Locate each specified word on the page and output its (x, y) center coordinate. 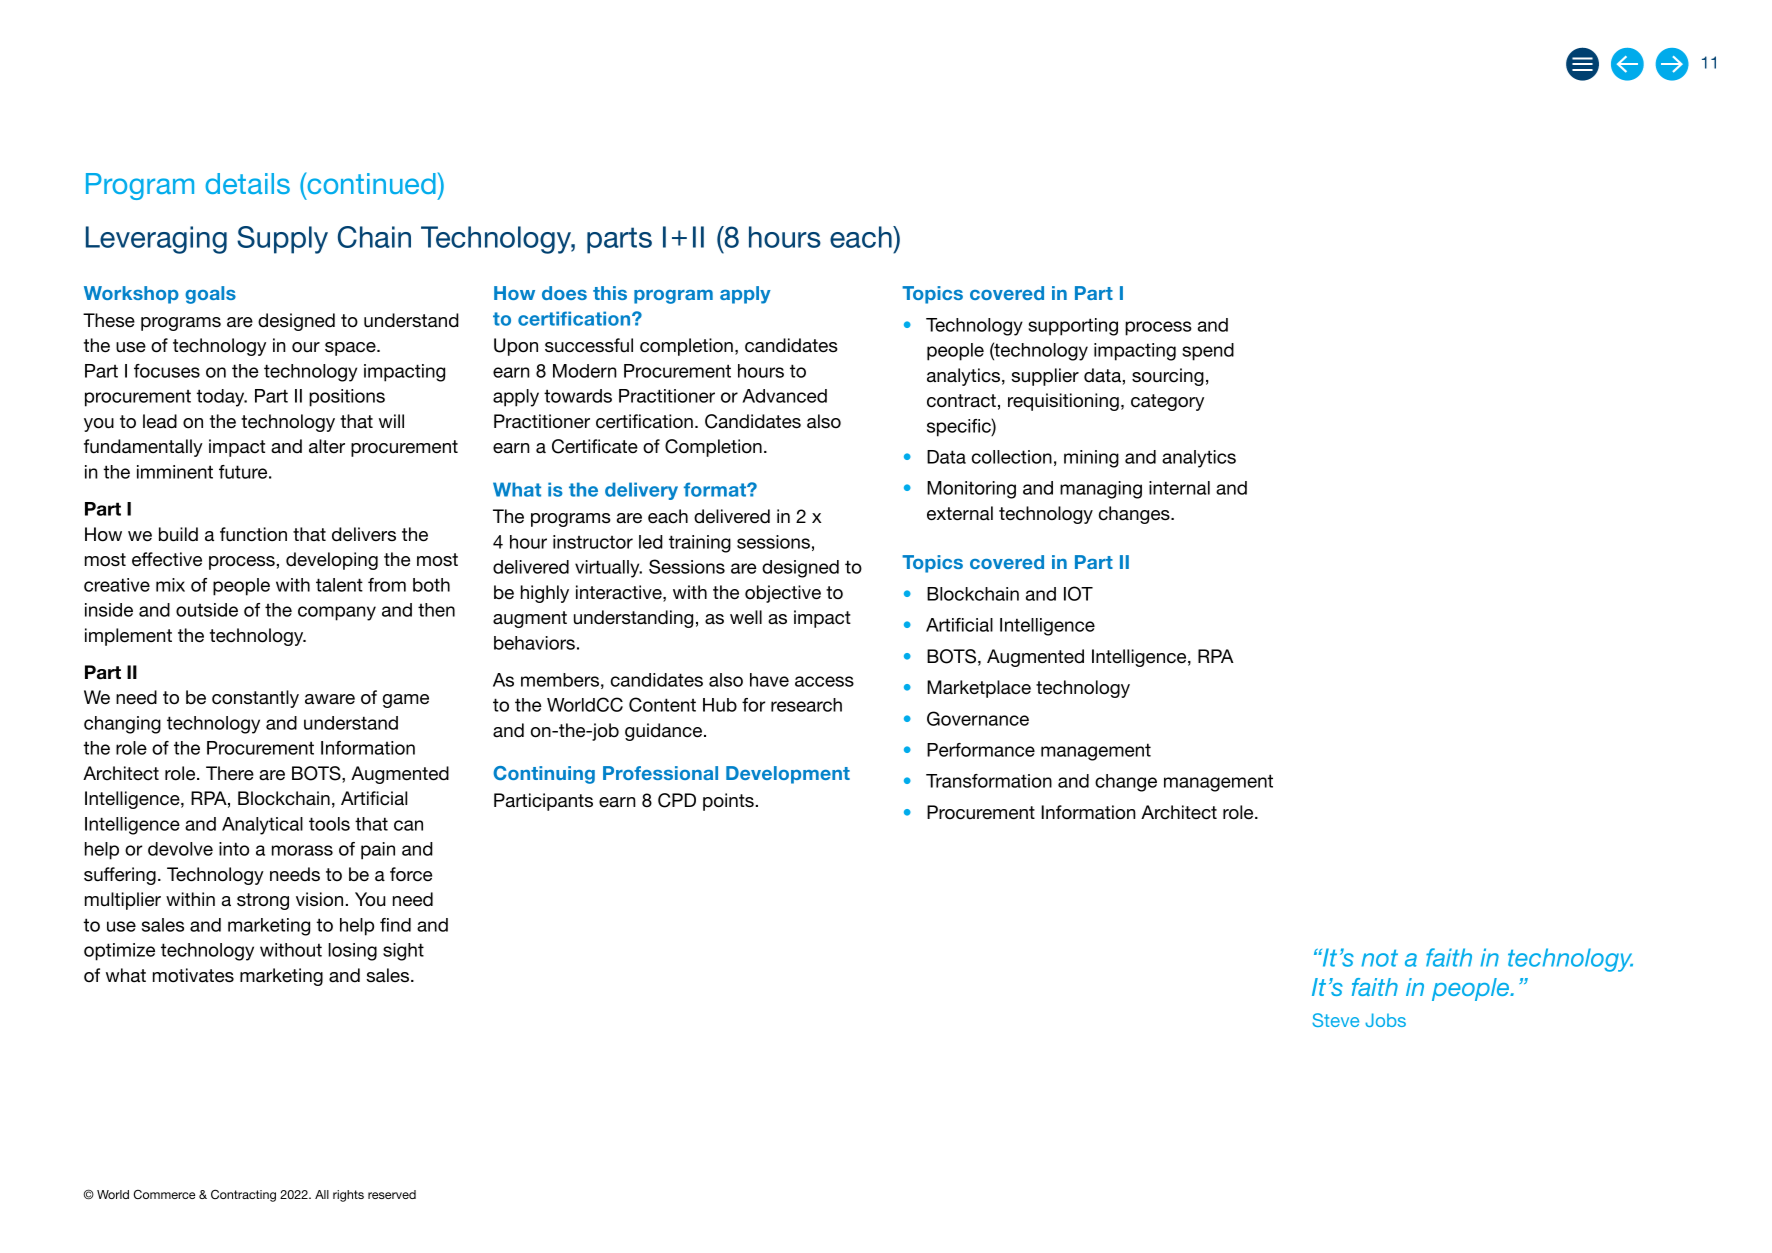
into (234, 849)
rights (348, 1196)
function (253, 534)
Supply (282, 240)
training (700, 544)
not (1379, 958)
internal (1179, 488)
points (728, 802)
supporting (1073, 327)
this (610, 293)
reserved (392, 1194)
